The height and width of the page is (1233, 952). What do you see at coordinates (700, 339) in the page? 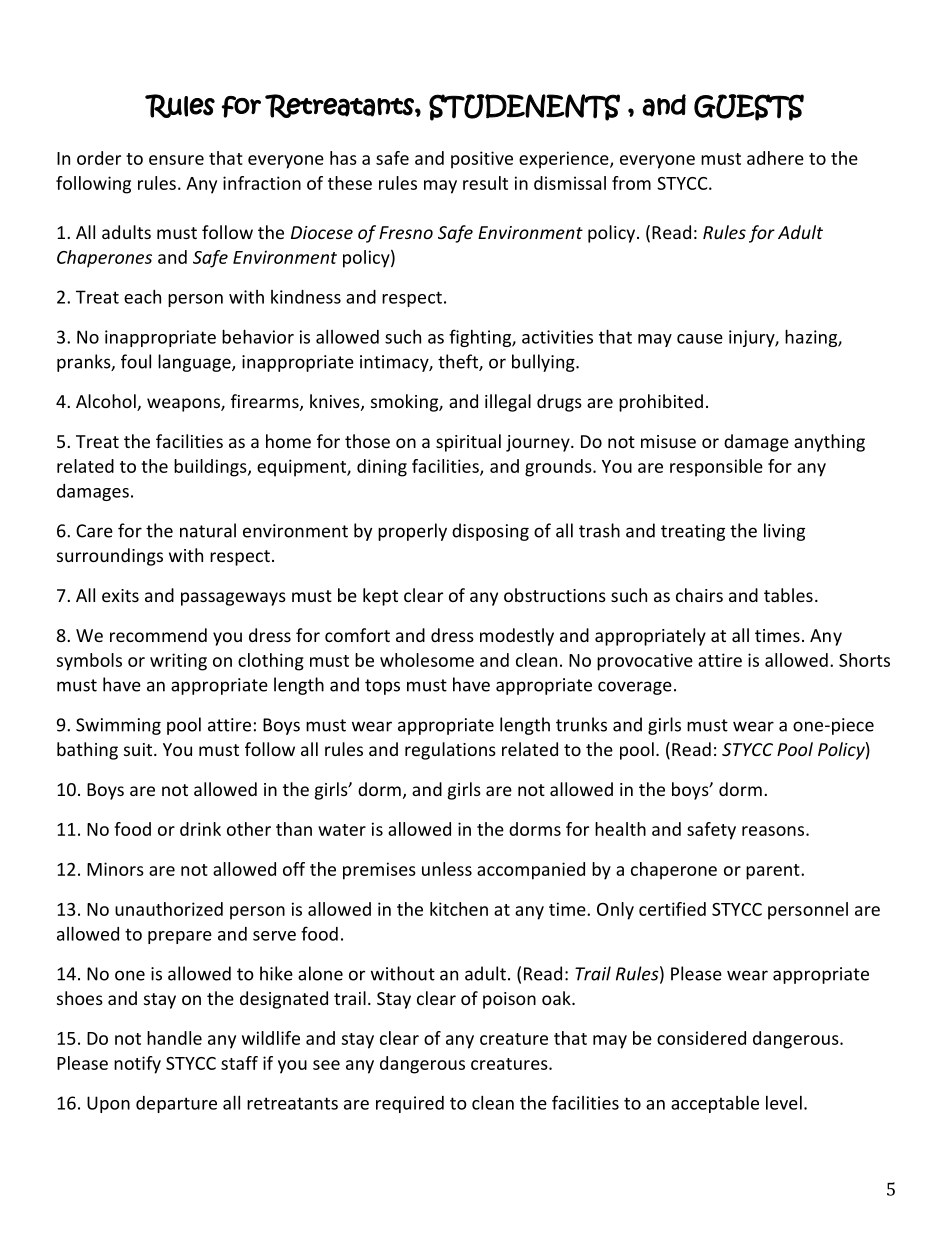
I see `cause` at bounding box center [700, 339].
